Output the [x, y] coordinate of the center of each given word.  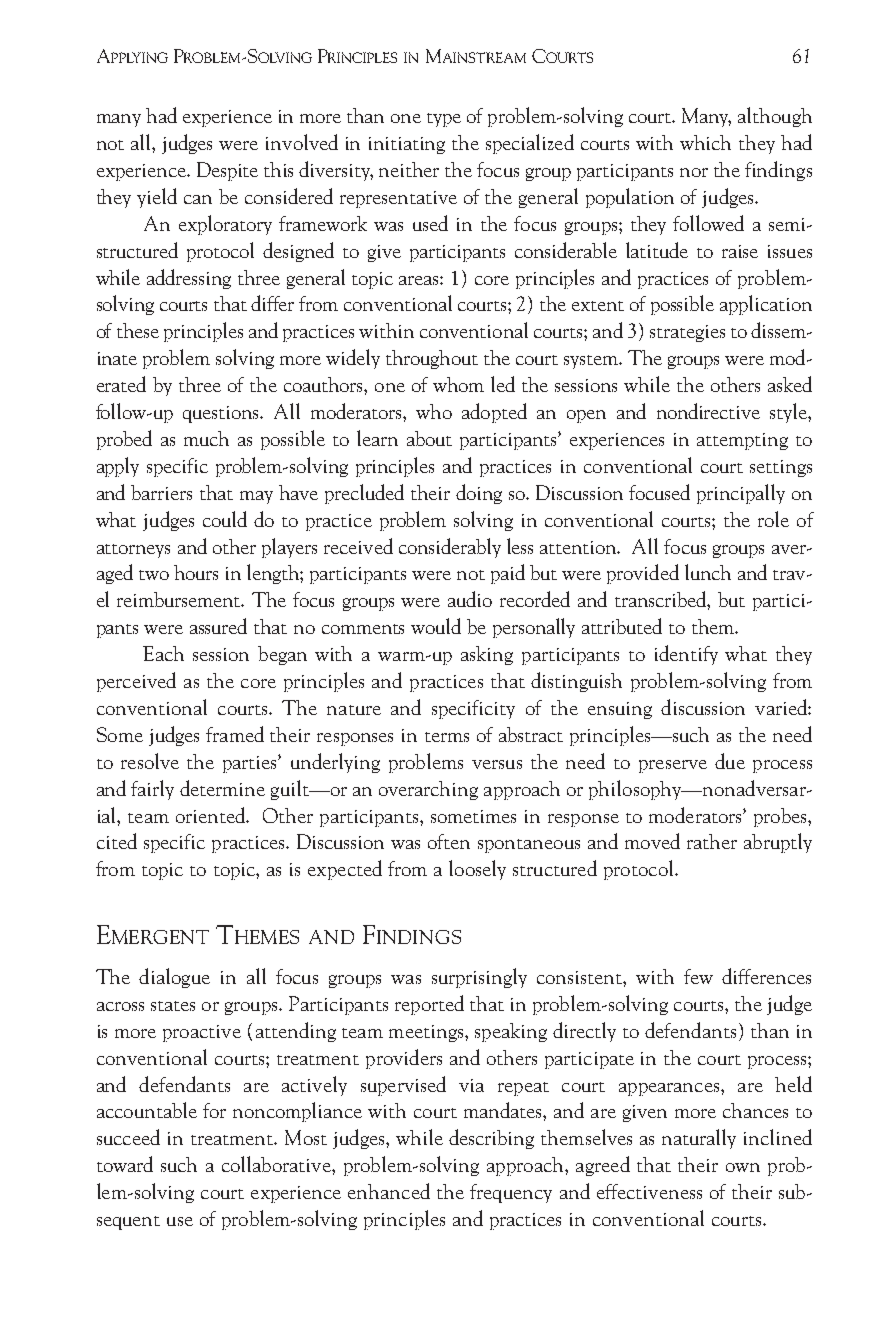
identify [686, 655]
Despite [227, 171]
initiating [407, 145]
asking [487, 655]
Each [163, 653]
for [214, 1110]
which [705, 142]
